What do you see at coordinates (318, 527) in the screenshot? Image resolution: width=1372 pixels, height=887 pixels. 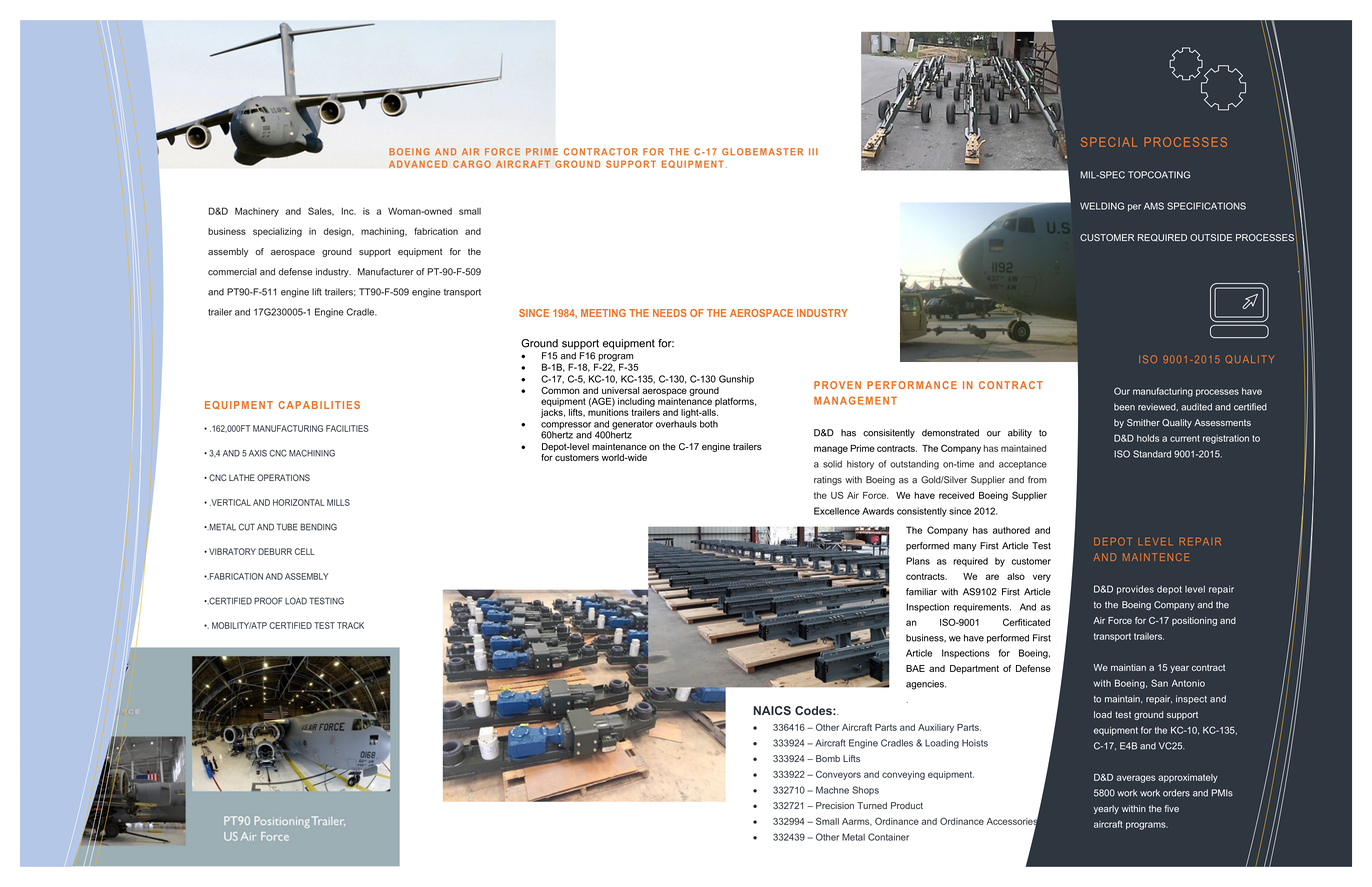 I see `BENDING` at bounding box center [318, 527].
